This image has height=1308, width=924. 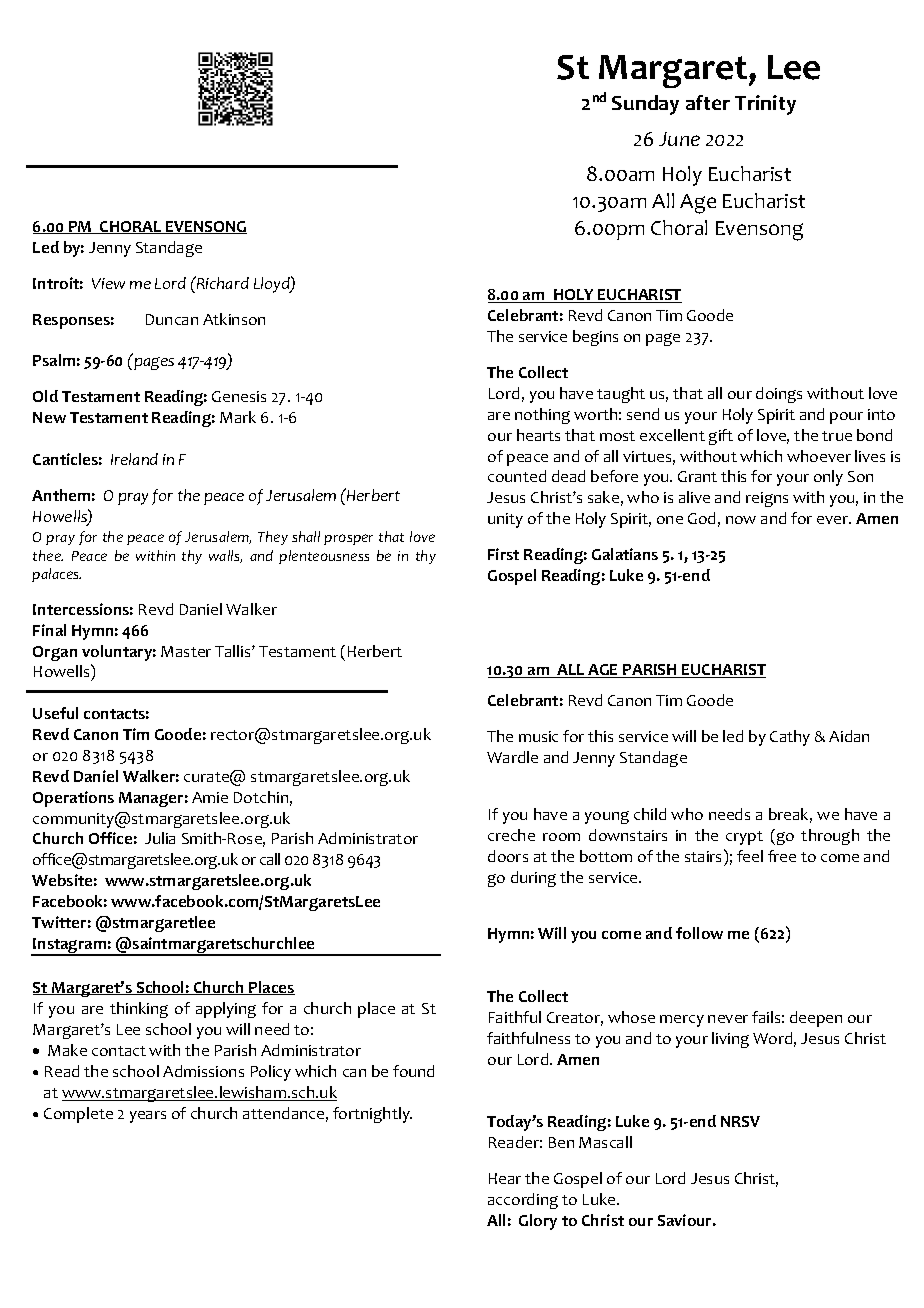 I want to click on doings, so click(x=779, y=395).
